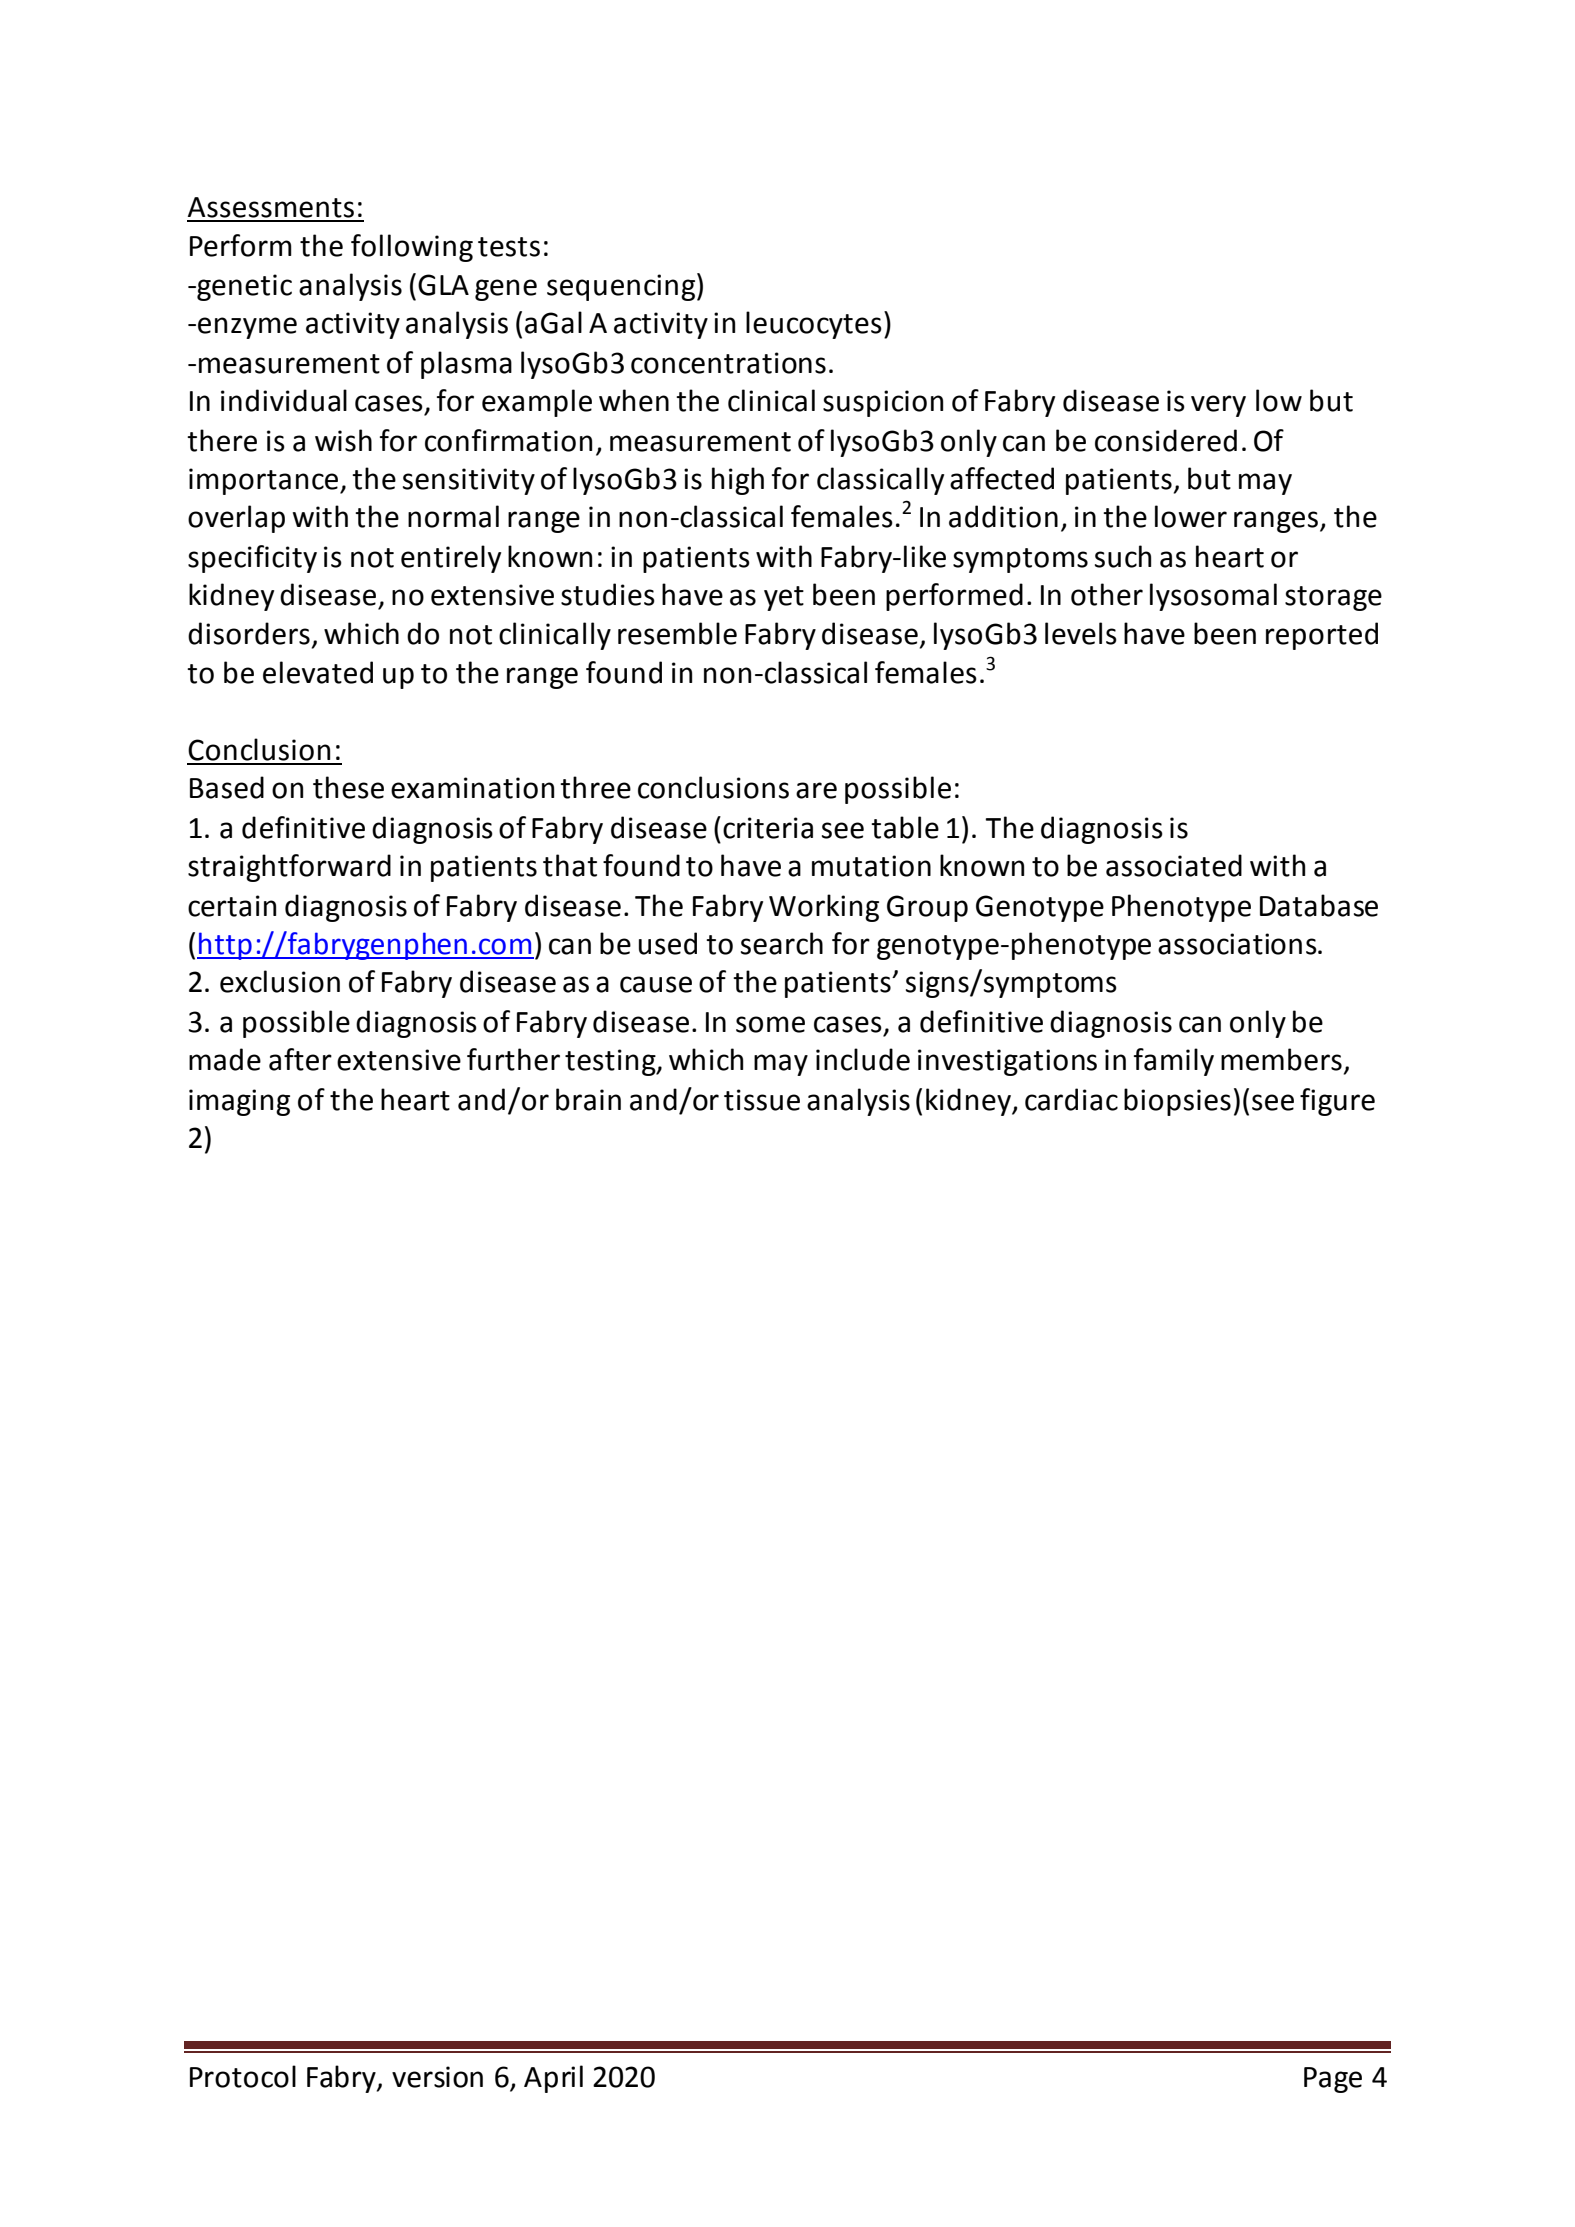 The image size is (1575, 2227). Describe the element at coordinates (1218, 406) in the screenshot. I see `very` at that location.
